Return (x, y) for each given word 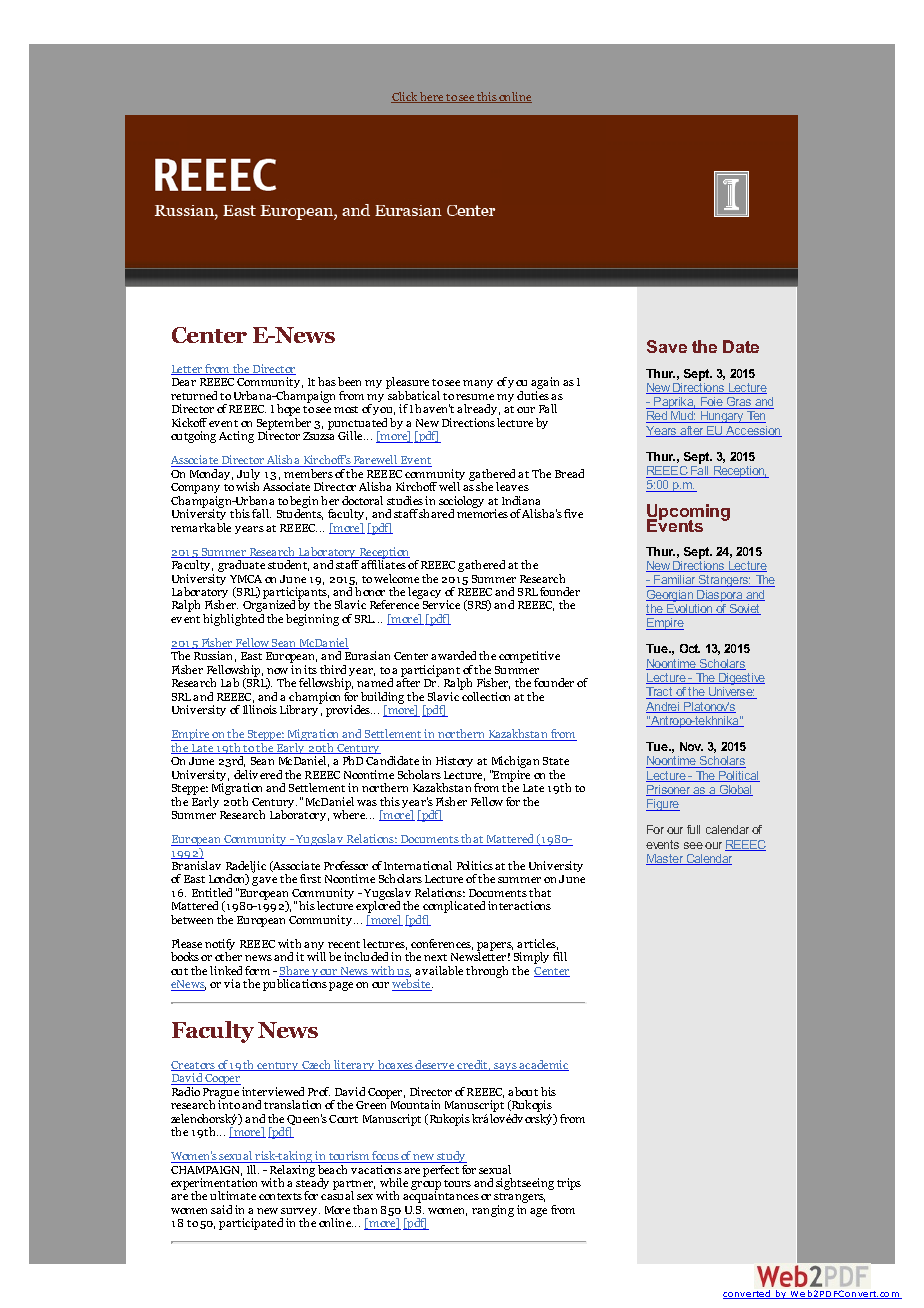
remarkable (201, 527)
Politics (475, 865)
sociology (461, 503)
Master (666, 859)
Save (667, 346)
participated (251, 1224)
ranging (493, 1211)
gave (264, 881)
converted (748, 1294)
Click (405, 97)
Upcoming (688, 514)
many (478, 384)
